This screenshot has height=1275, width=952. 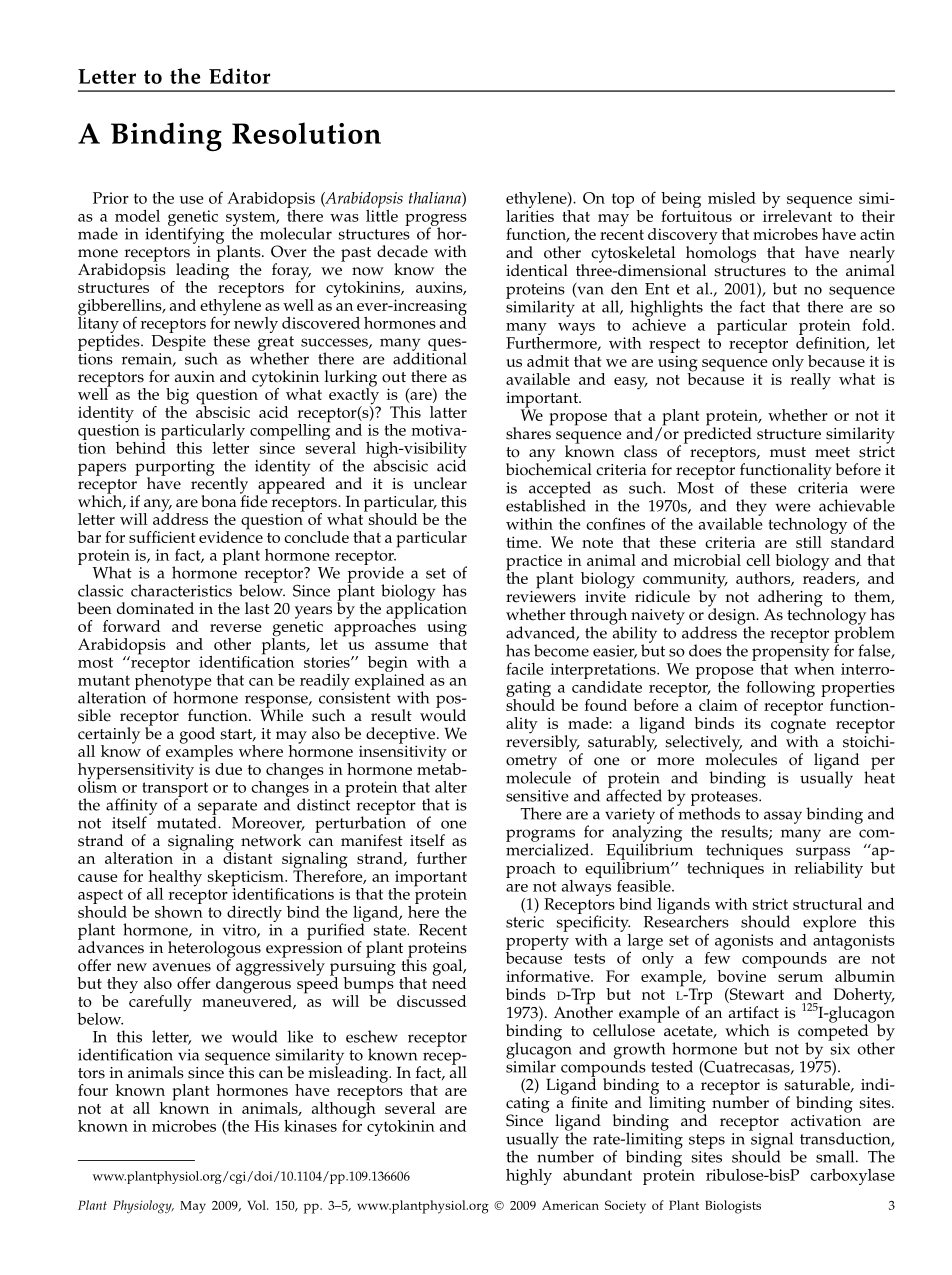 What do you see at coordinates (440, 483) in the screenshot?
I see `unclear` at bounding box center [440, 483].
